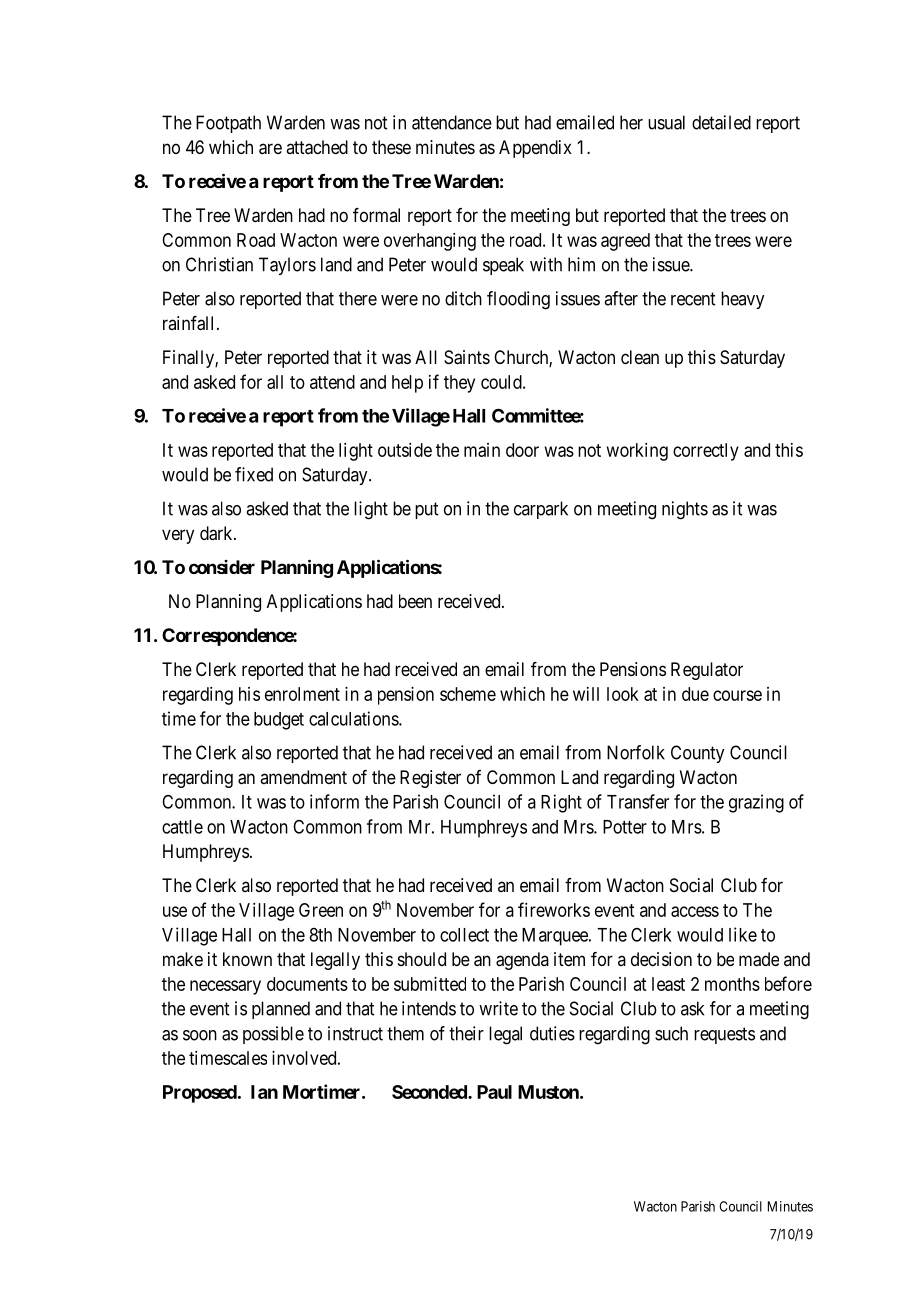 The height and width of the image is (1309, 924). What do you see at coordinates (707, 671) in the image?
I see `Regulator` at bounding box center [707, 671].
